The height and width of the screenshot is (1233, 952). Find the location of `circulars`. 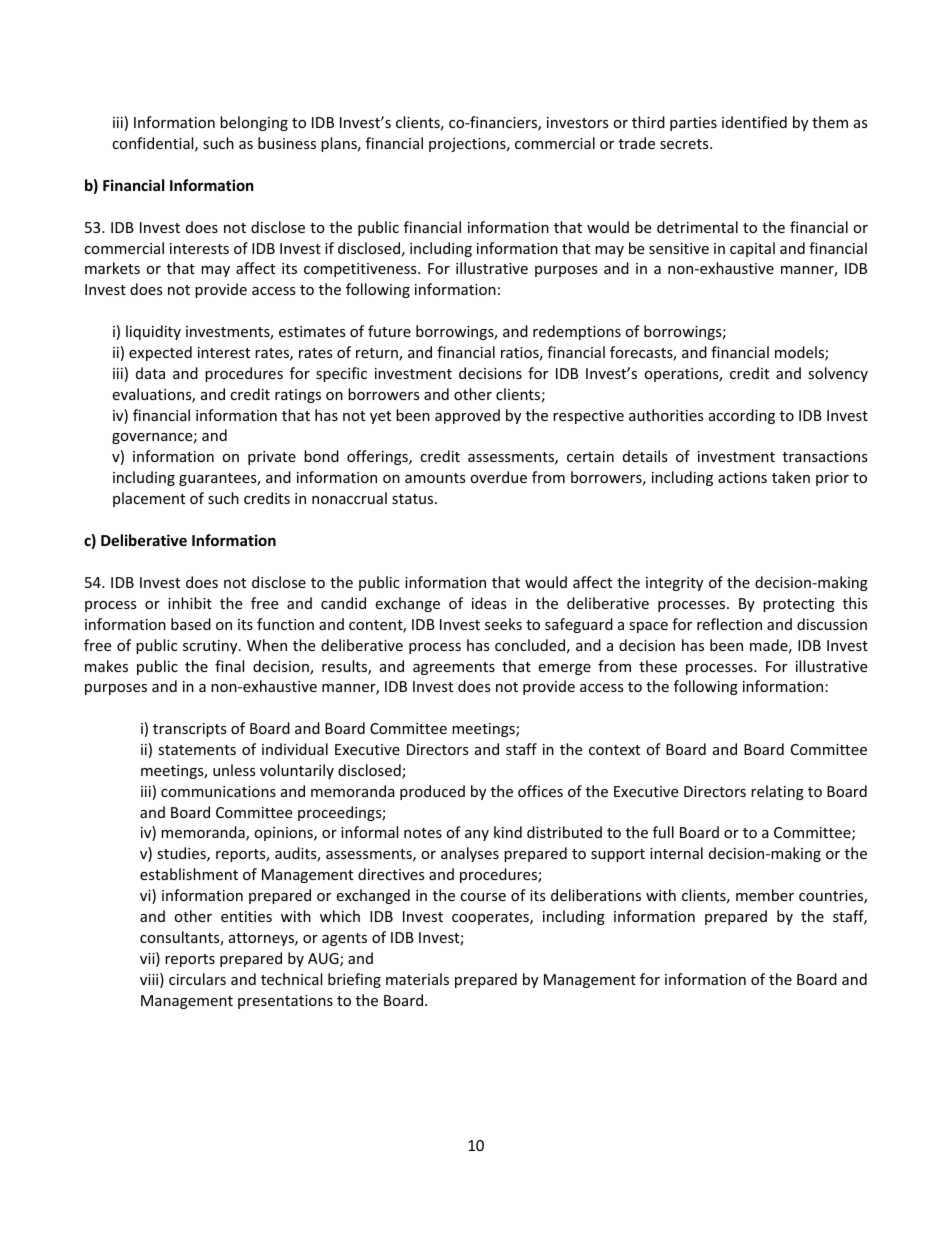

circulars is located at coordinates (197, 979).
